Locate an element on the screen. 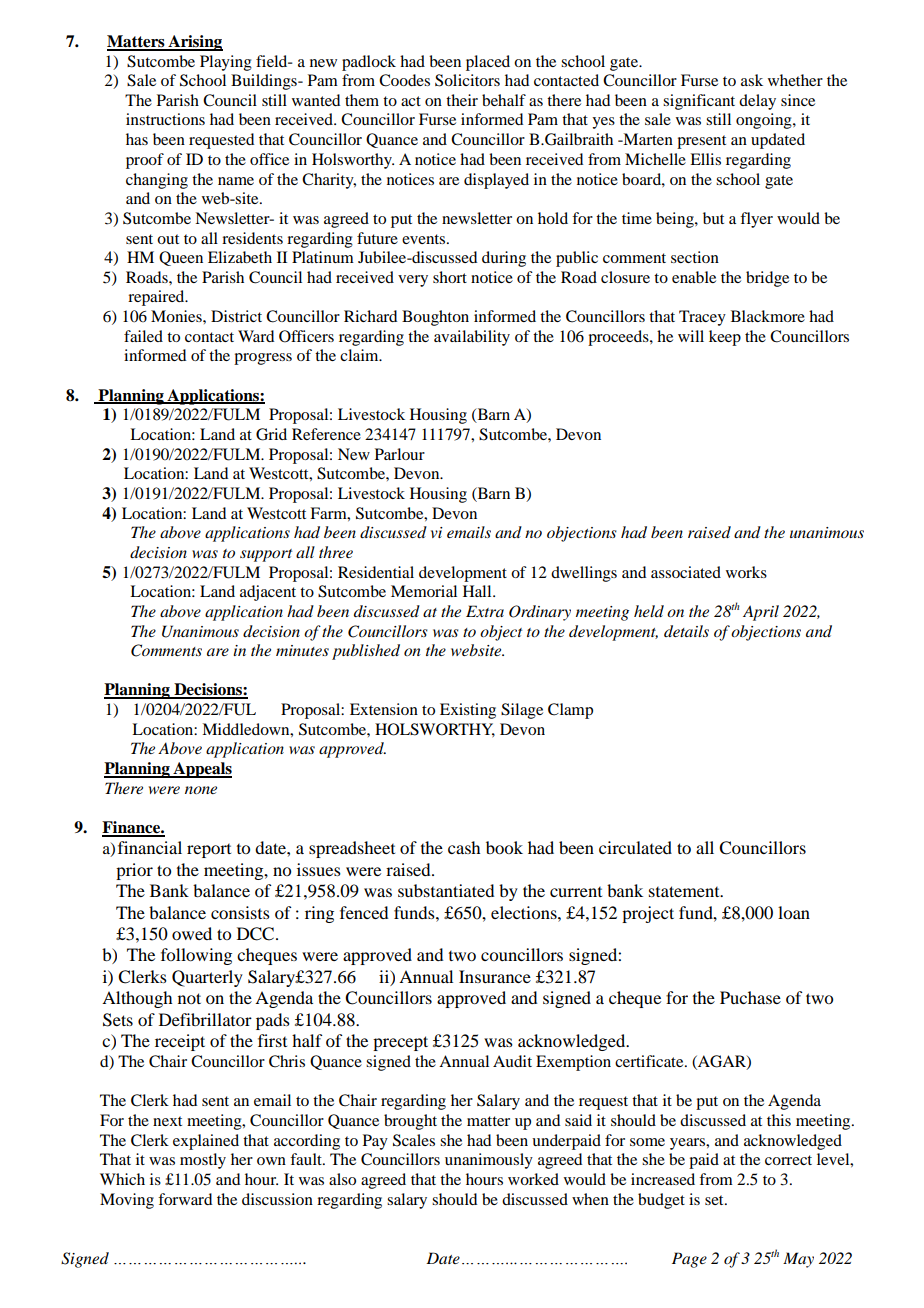  Solicitors is located at coordinates (467, 80).
